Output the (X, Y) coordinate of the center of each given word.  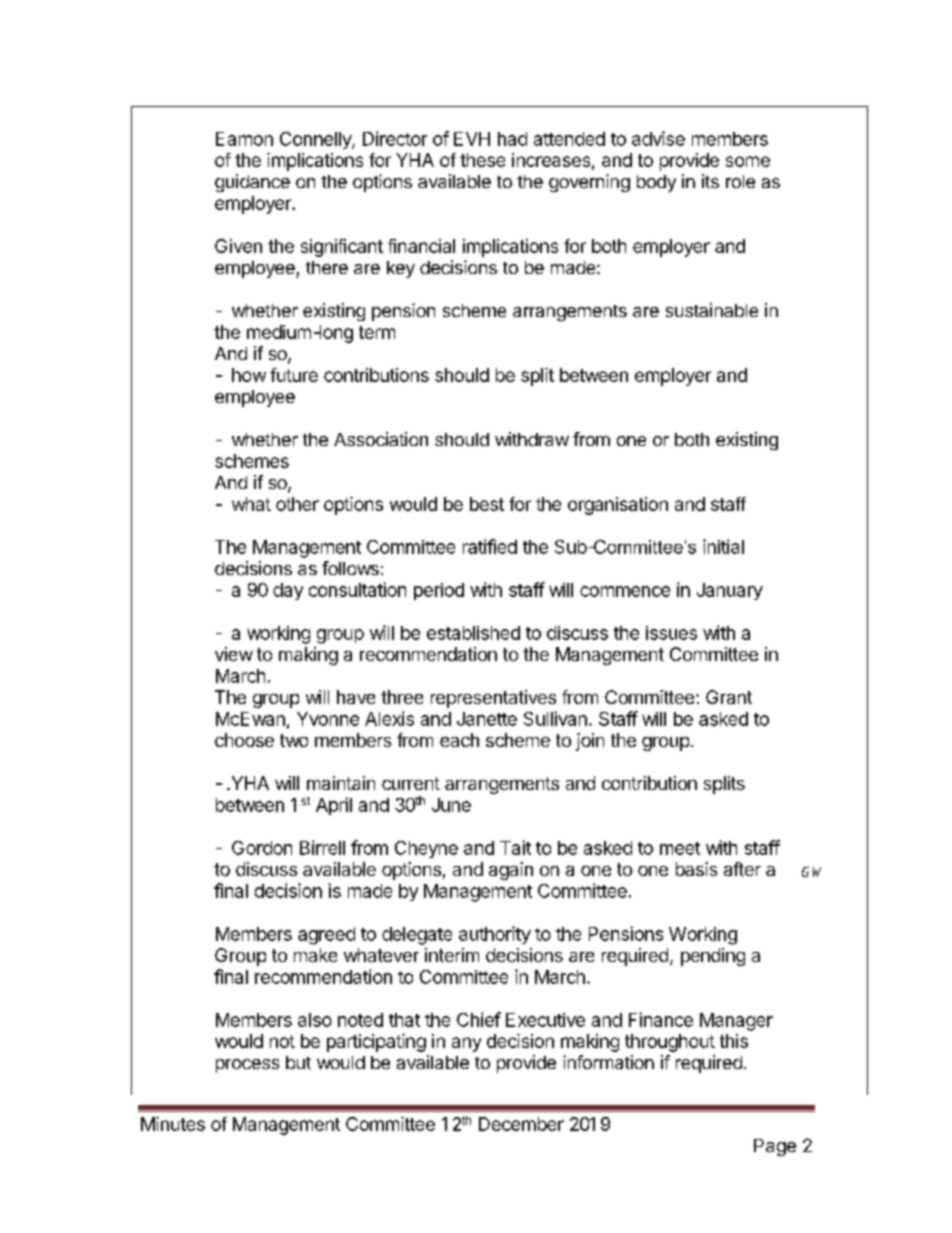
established (473, 633)
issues (671, 633)
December (521, 1124)
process (247, 1066)
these (482, 160)
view (234, 654)
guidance (252, 183)
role (740, 181)
